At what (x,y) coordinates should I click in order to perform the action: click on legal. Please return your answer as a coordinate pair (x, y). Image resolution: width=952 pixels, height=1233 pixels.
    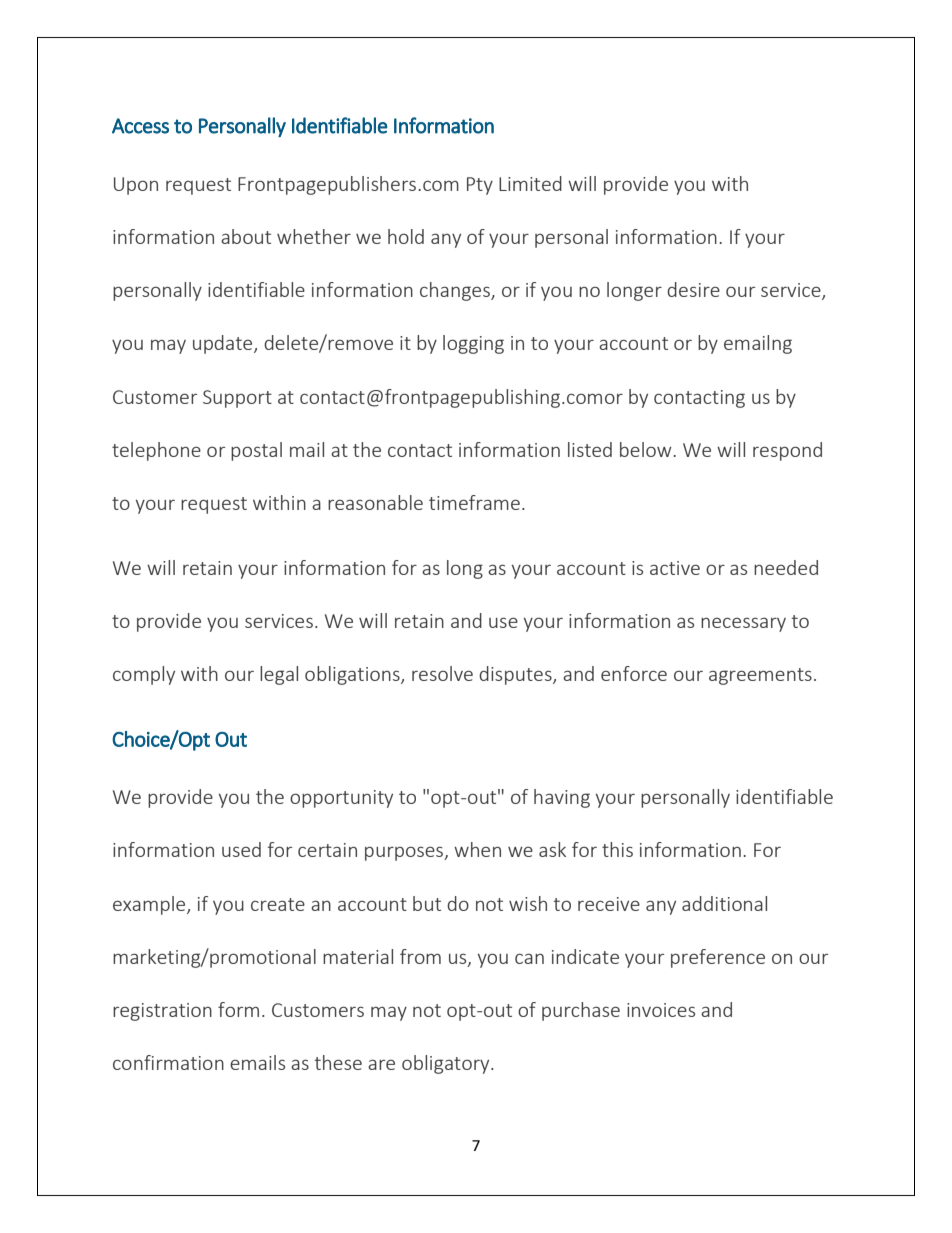
    Looking at the image, I should click on (279, 675).
